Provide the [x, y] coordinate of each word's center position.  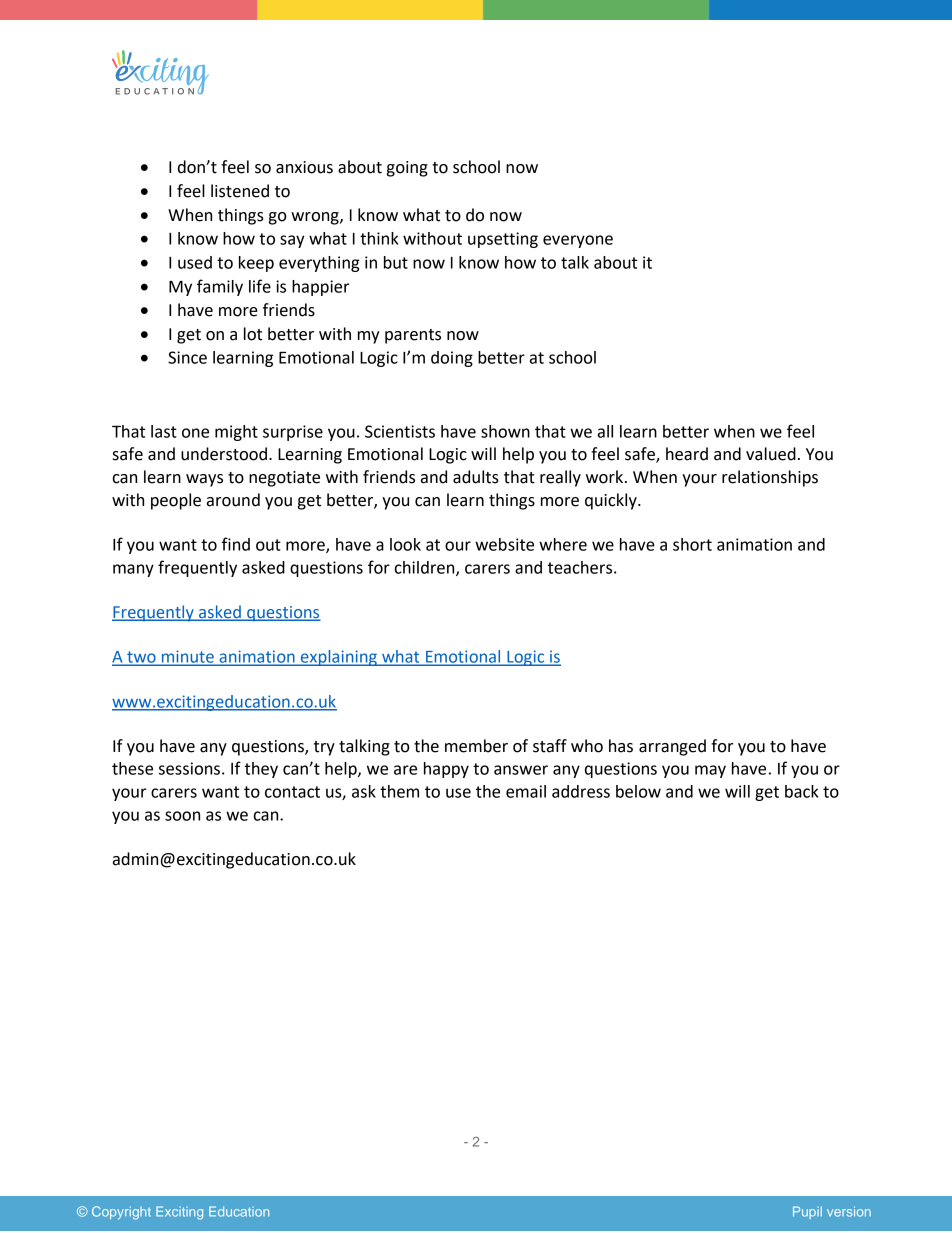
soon [182, 816]
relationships [770, 478]
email [526, 791]
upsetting [503, 240]
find [236, 544]
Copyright [121, 1213]
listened [240, 191]
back [801, 791]
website [504, 544]
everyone [578, 241]
